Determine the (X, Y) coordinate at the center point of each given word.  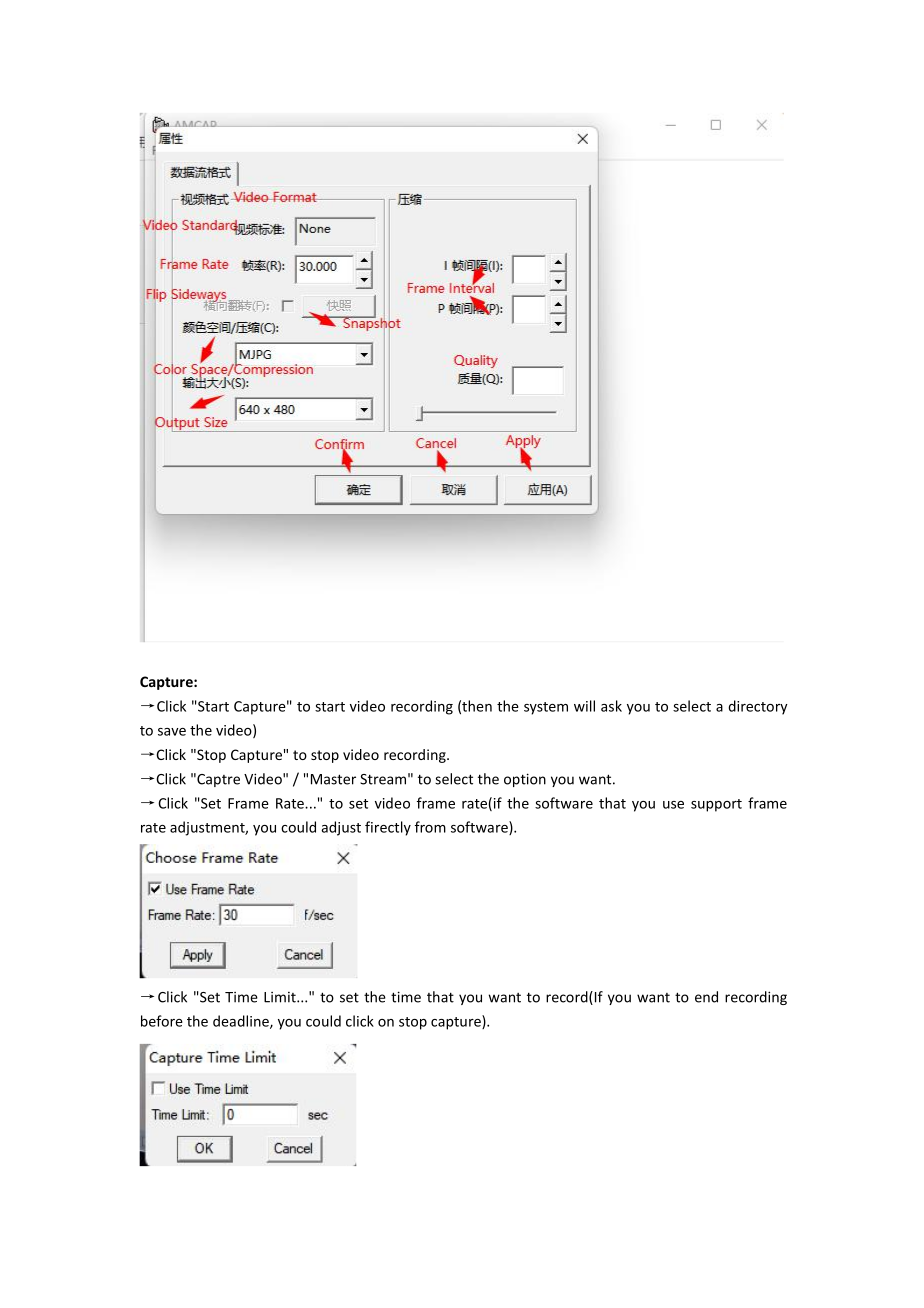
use (673, 805)
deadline (242, 1022)
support (716, 805)
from (430, 827)
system (546, 708)
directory (758, 707)
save (172, 732)
